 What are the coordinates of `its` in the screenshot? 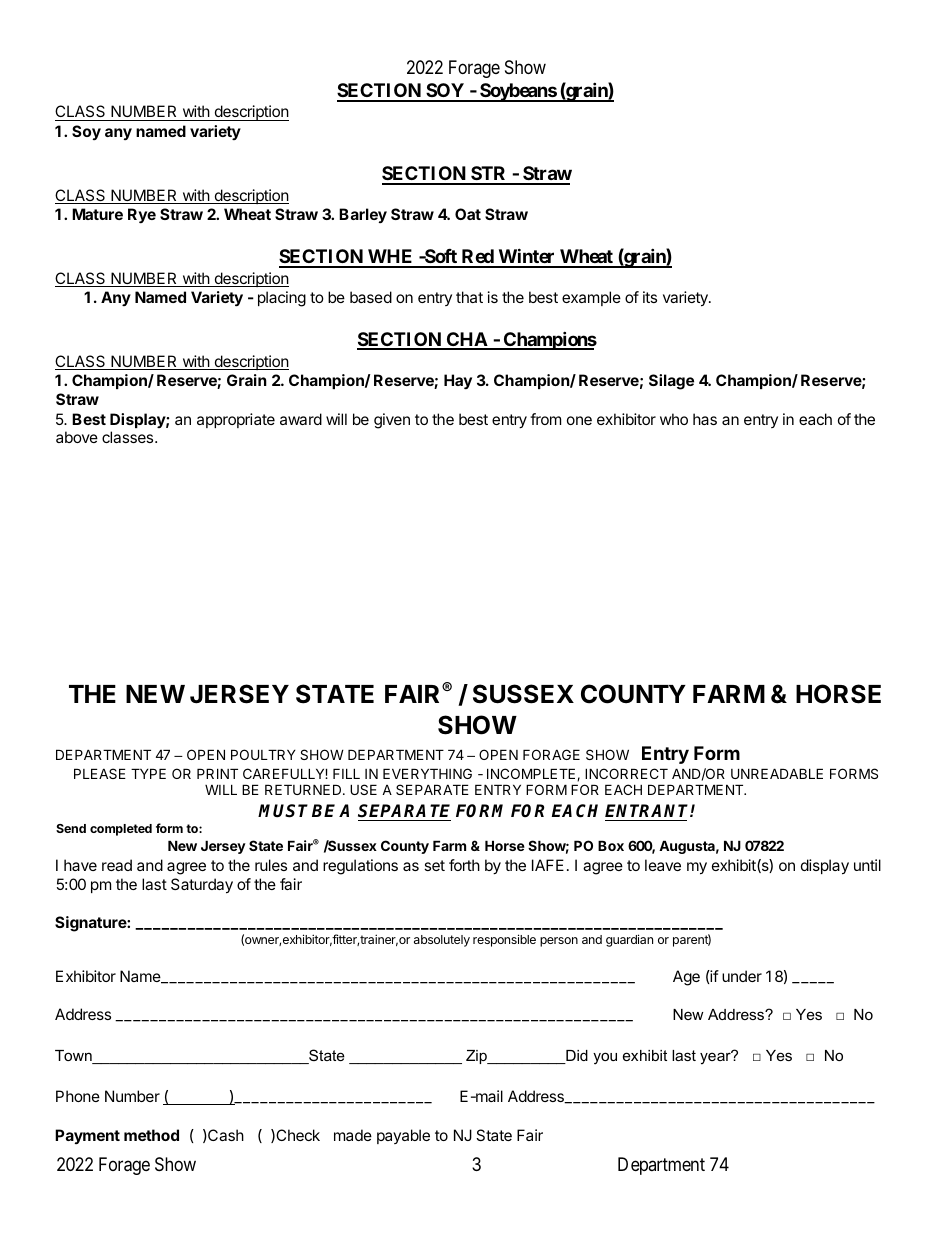 It's located at (650, 297).
